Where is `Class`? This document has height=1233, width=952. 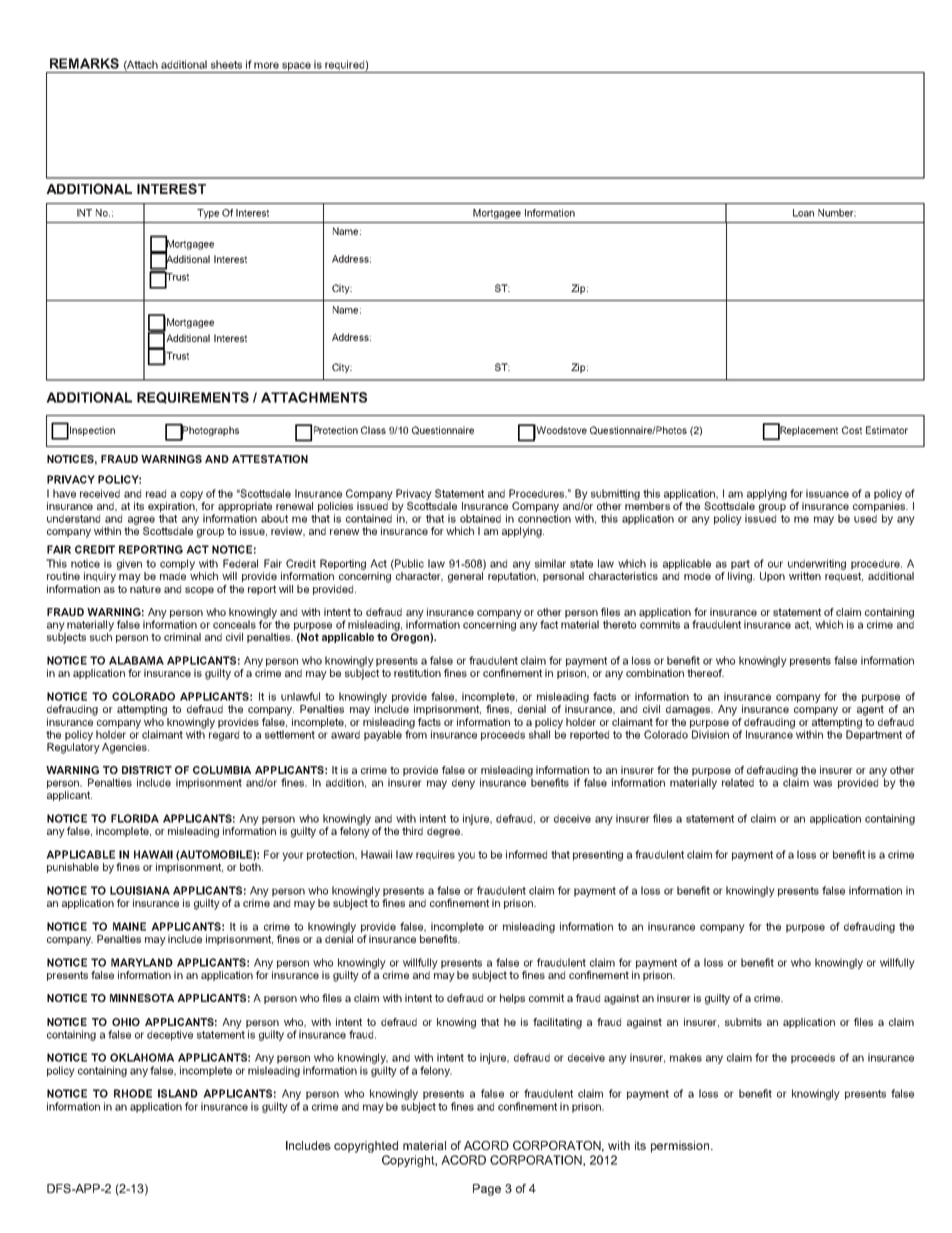
Class is located at coordinates (373, 430).
